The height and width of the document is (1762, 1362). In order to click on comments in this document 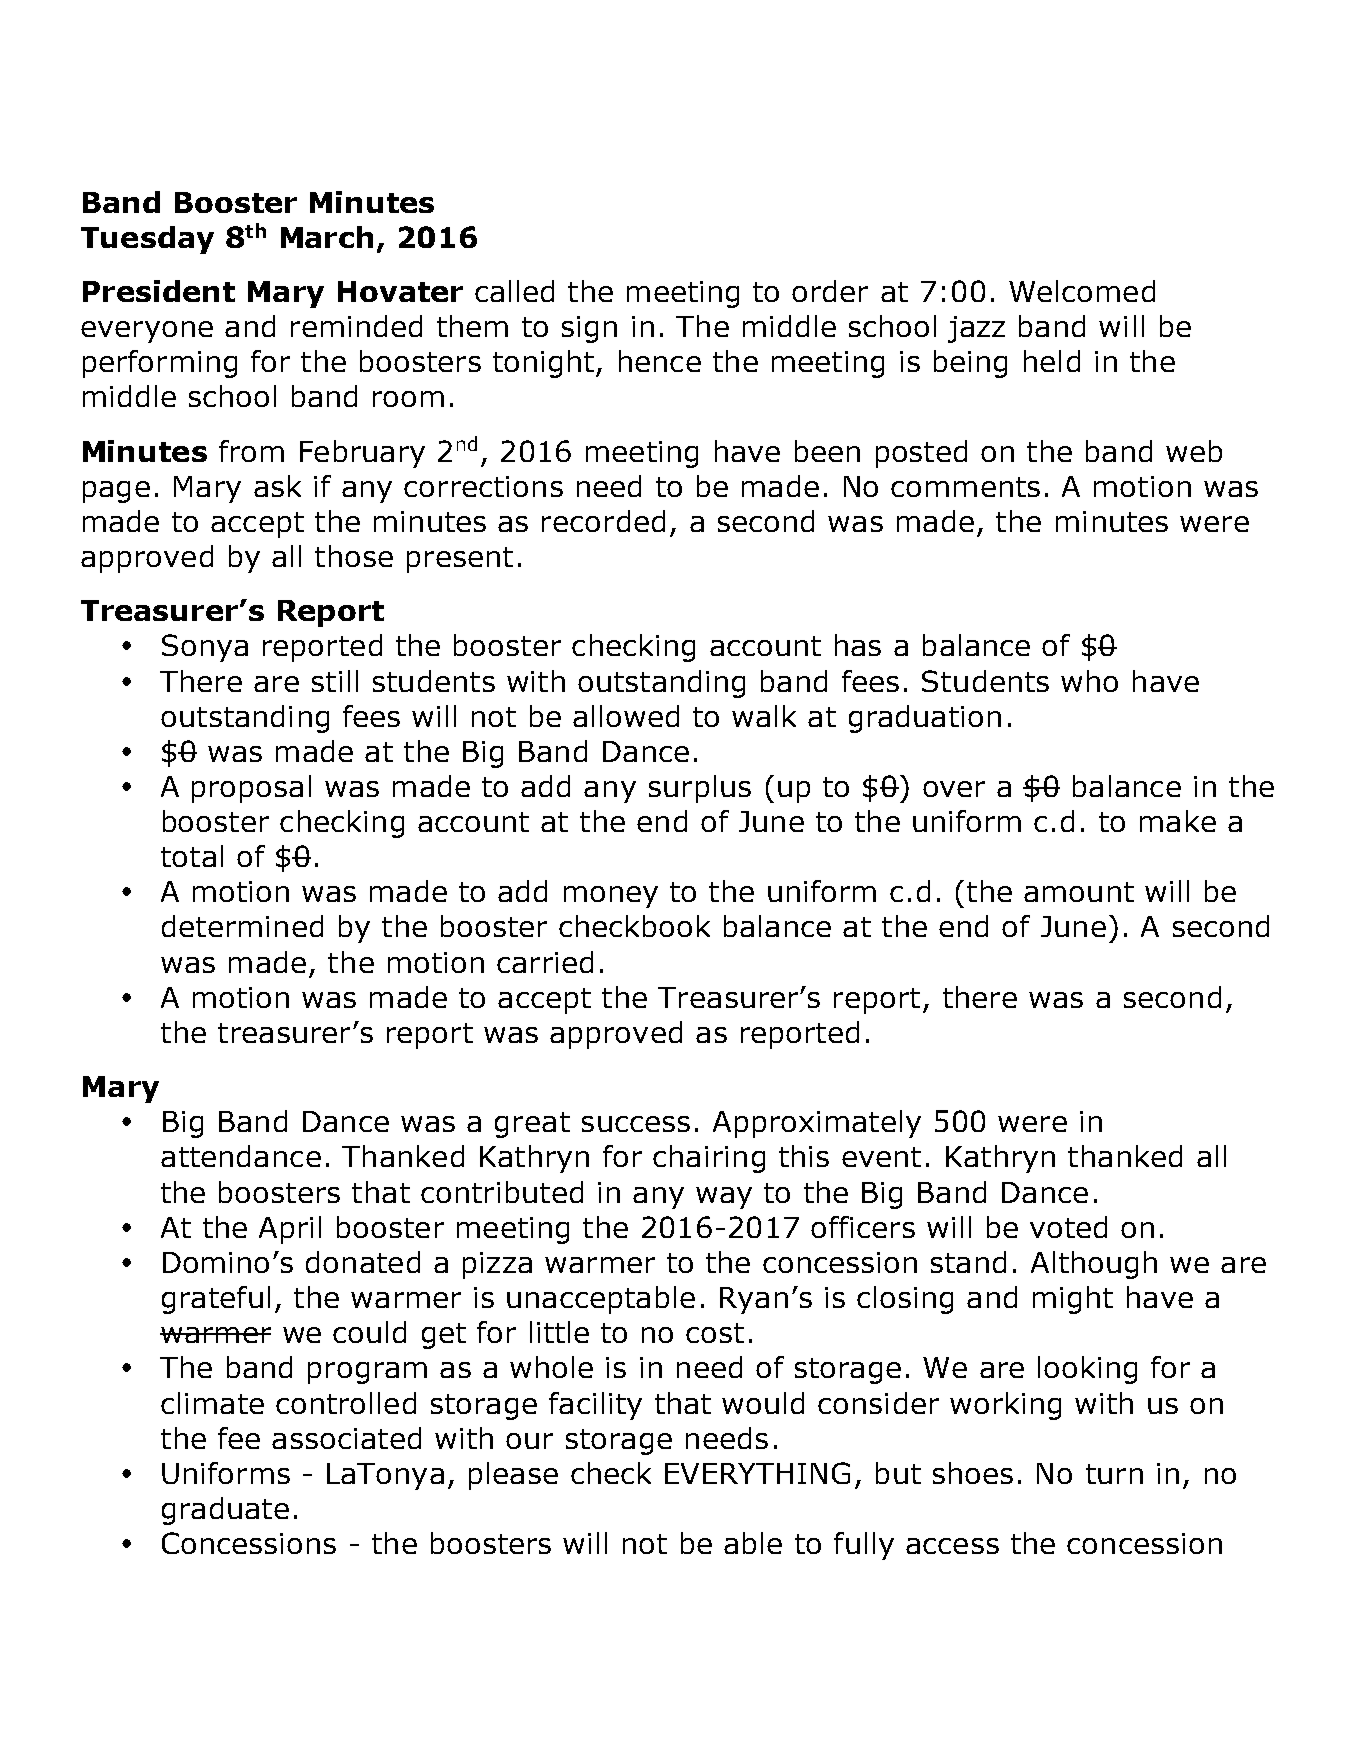, I will do `click(965, 487)`.
